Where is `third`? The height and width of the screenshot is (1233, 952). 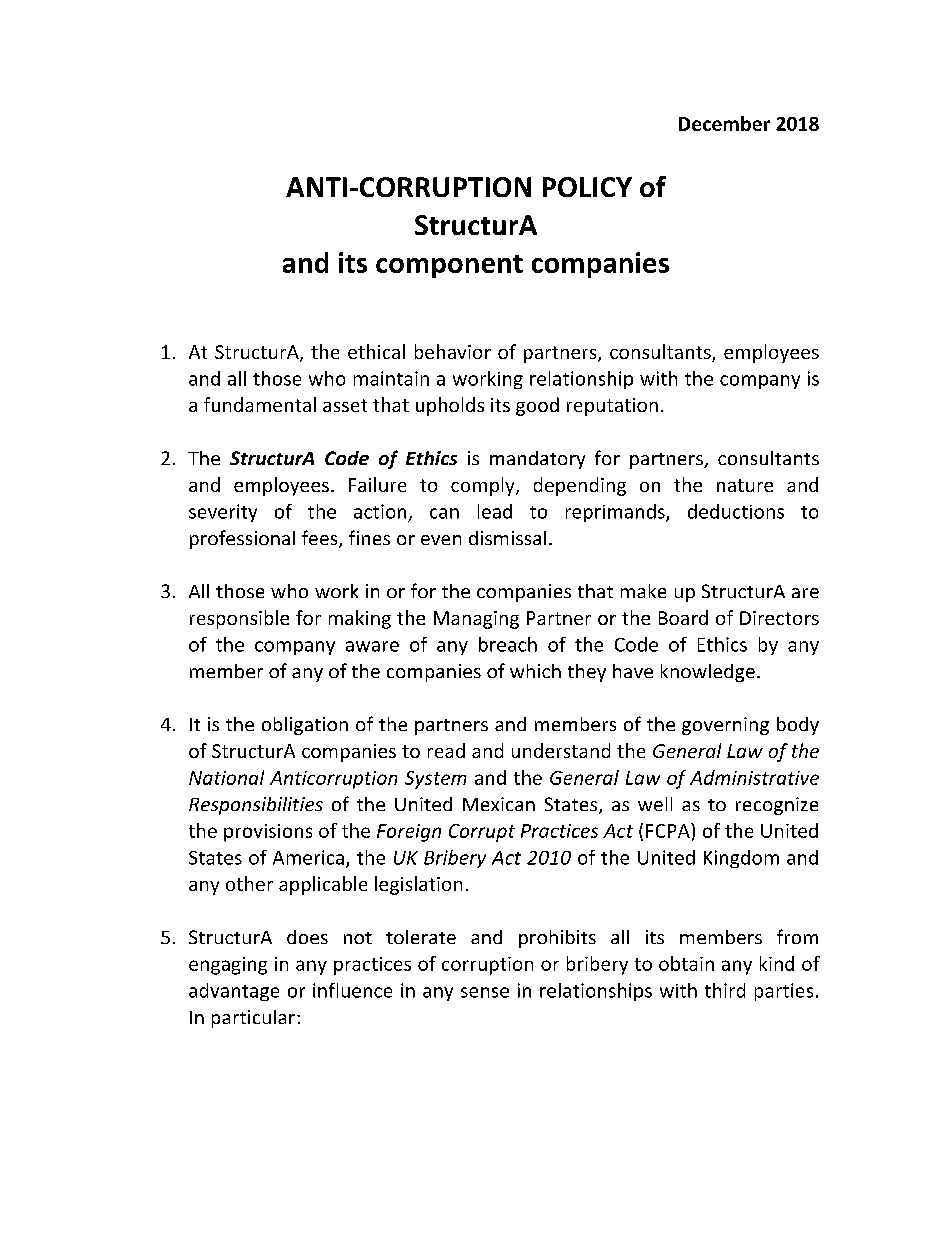
third is located at coordinates (725, 990).
